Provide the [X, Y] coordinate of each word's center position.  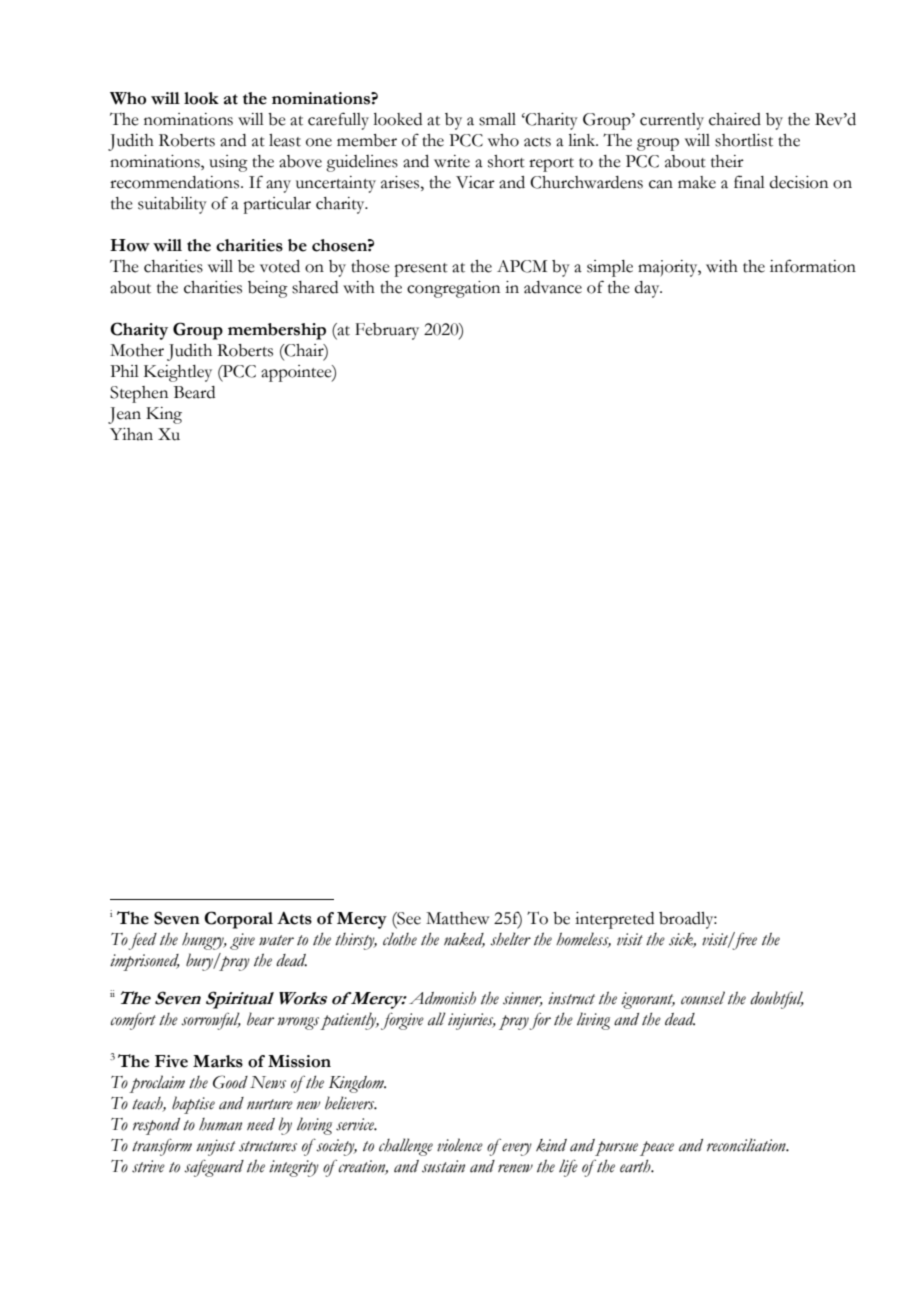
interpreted [614, 920]
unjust [216, 1147]
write [452, 161]
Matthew [457, 918]
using [228, 163]
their [727, 161]
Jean [124, 415]
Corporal [238, 920]
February [387, 331]
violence [460, 1145]
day [648, 289]
